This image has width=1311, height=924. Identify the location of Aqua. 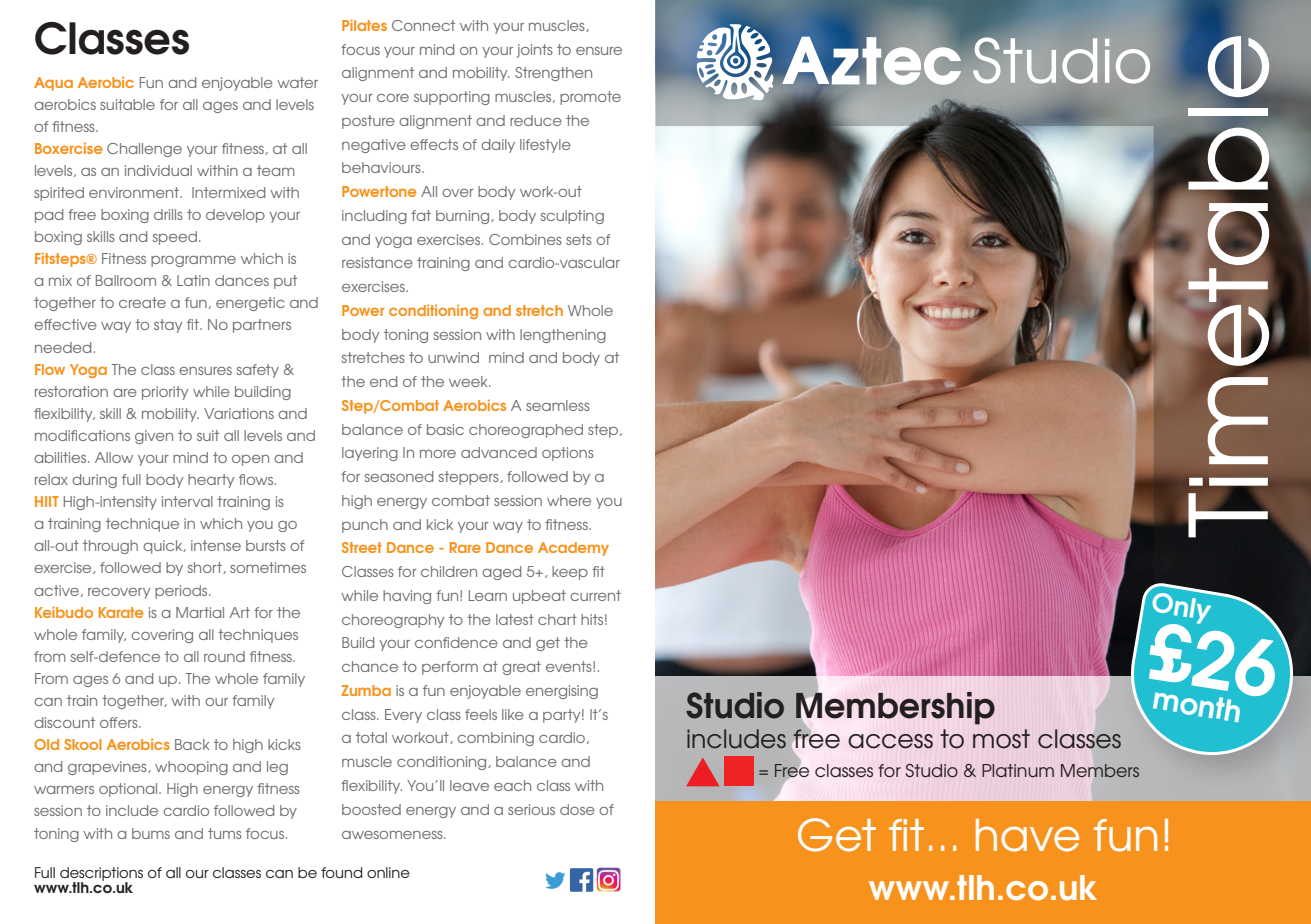
(53, 84).
